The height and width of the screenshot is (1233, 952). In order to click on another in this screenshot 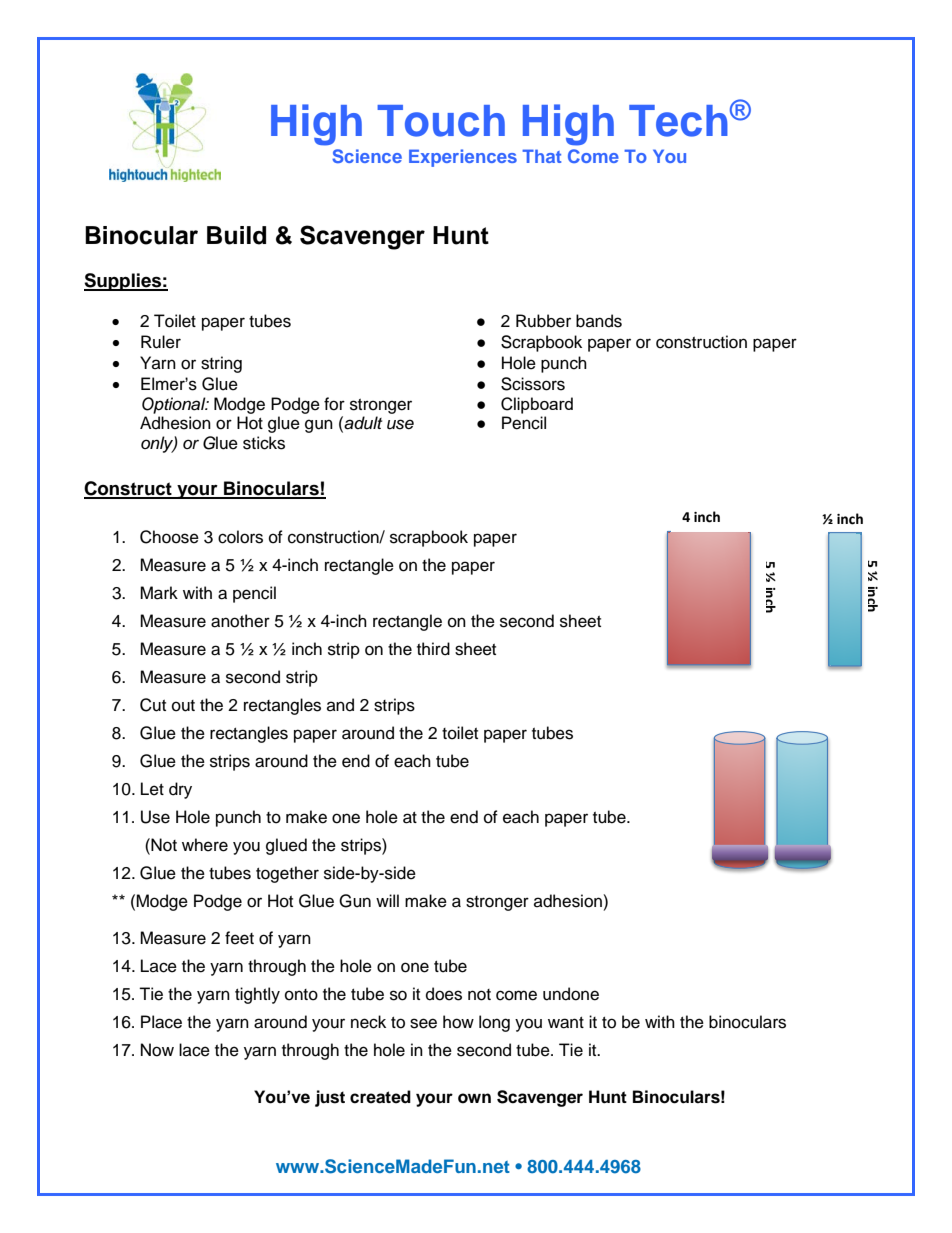, I will do `click(240, 621)`.
